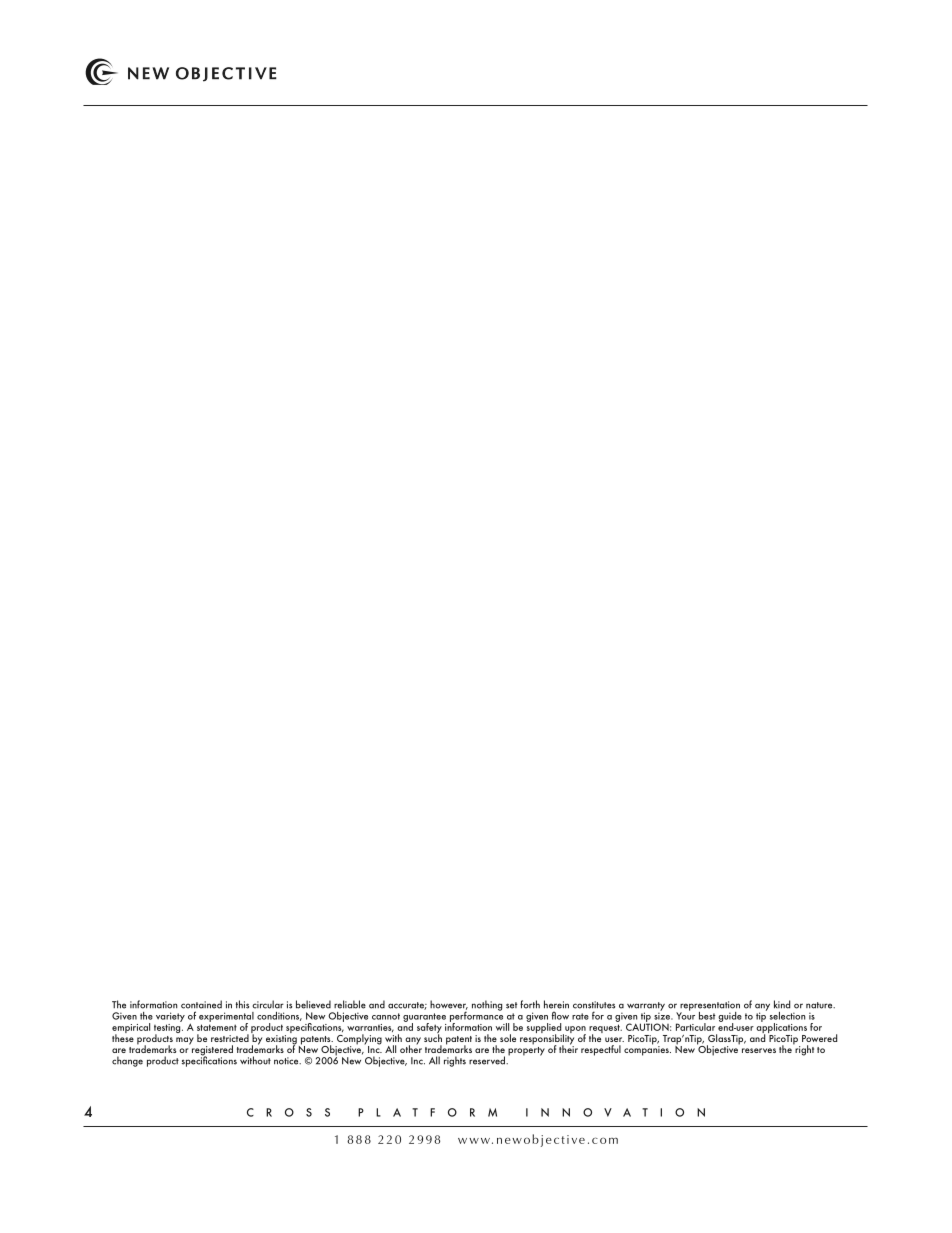  I want to click on sole, so click(508, 1038).
